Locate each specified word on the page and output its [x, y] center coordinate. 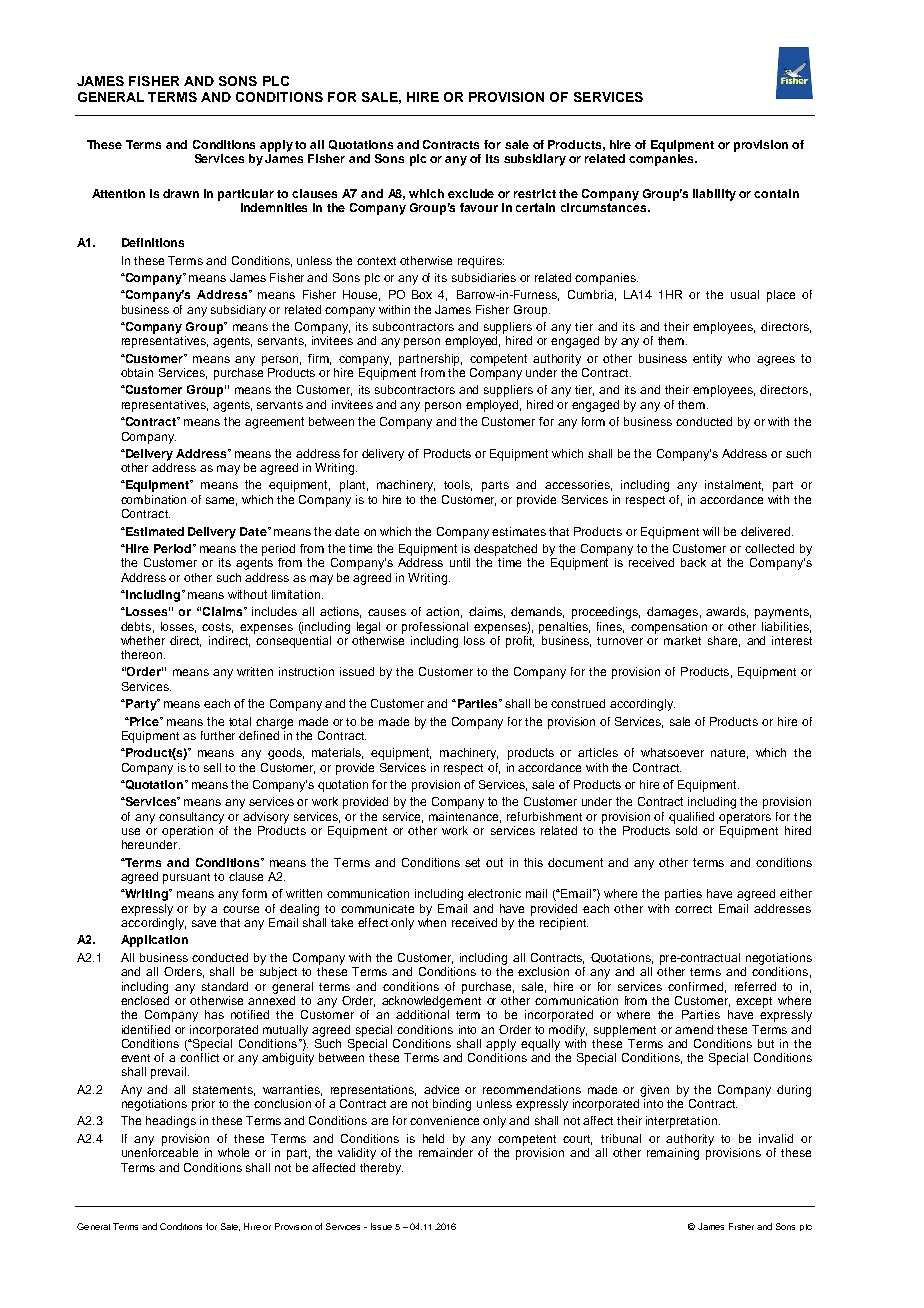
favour [479, 207]
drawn [181, 193]
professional [435, 628]
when [432, 922]
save [204, 923]
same [221, 501]
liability [714, 195]
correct [693, 909]
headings [171, 1122]
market [682, 640]
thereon [143, 654]
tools [458, 485]
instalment [734, 485]
